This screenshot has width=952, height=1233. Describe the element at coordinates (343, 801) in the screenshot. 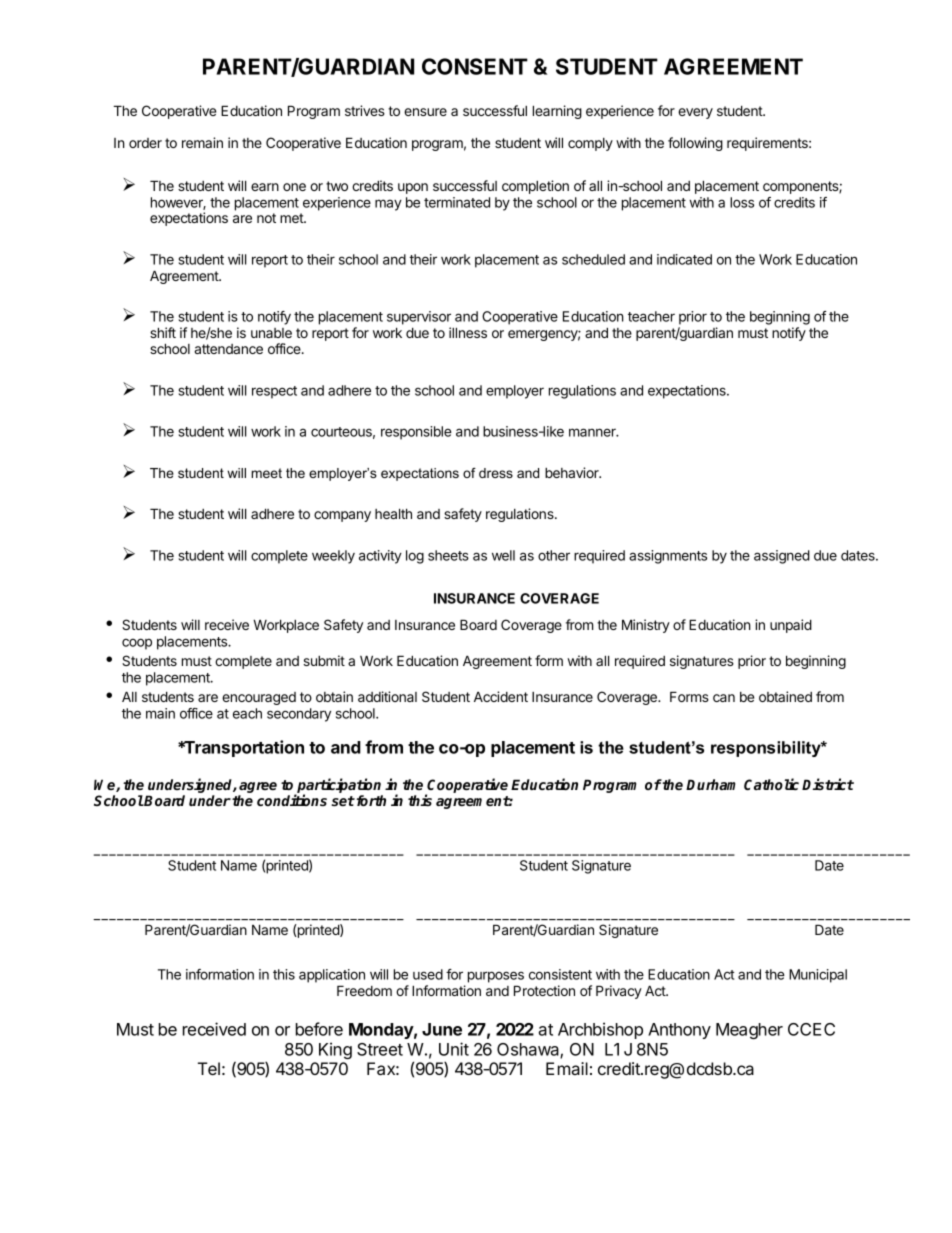

I see `set` at that location.
